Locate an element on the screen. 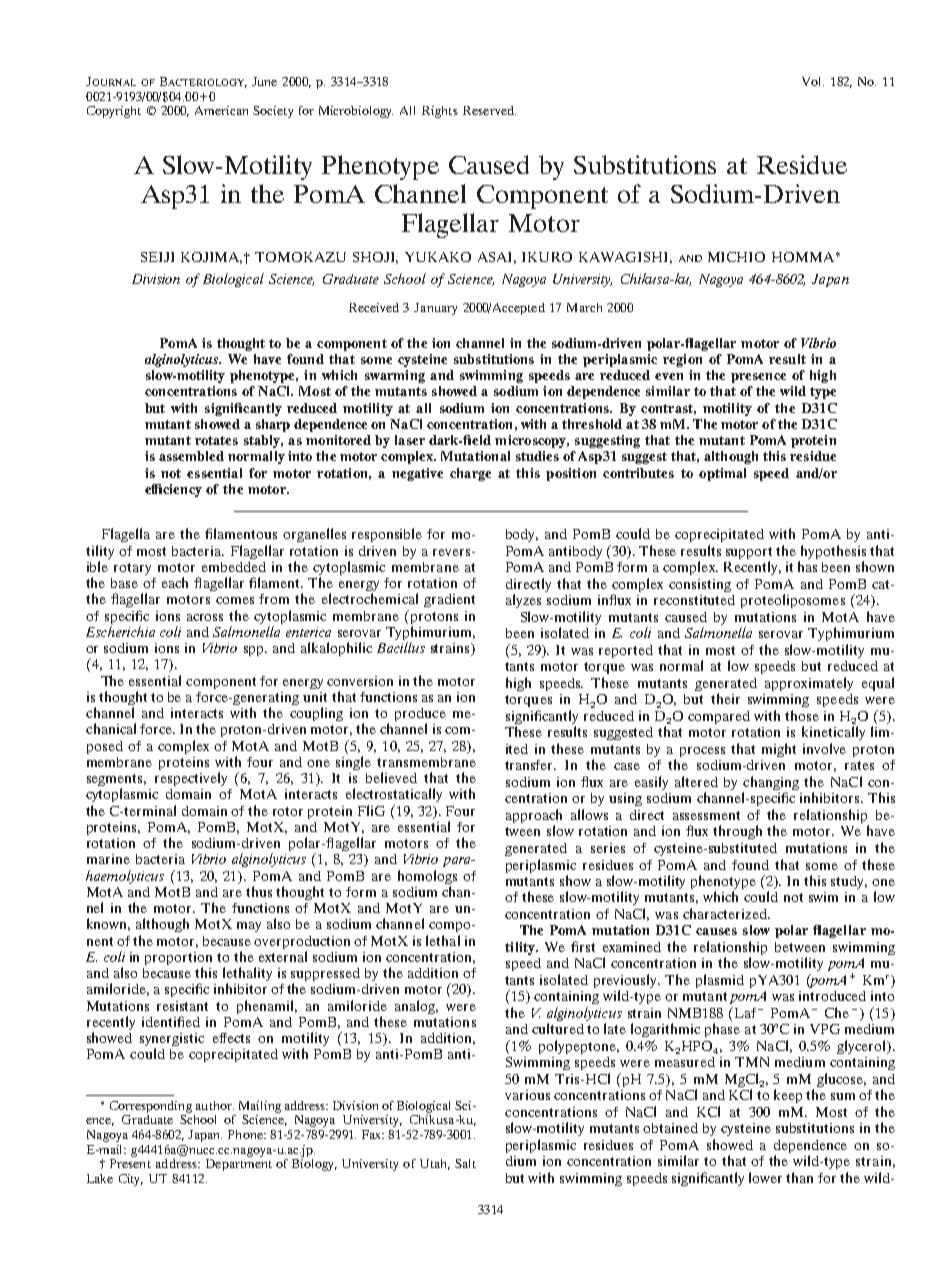 The height and width of the screenshot is (1277, 952). Department is located at coordinates (239, 1165).
